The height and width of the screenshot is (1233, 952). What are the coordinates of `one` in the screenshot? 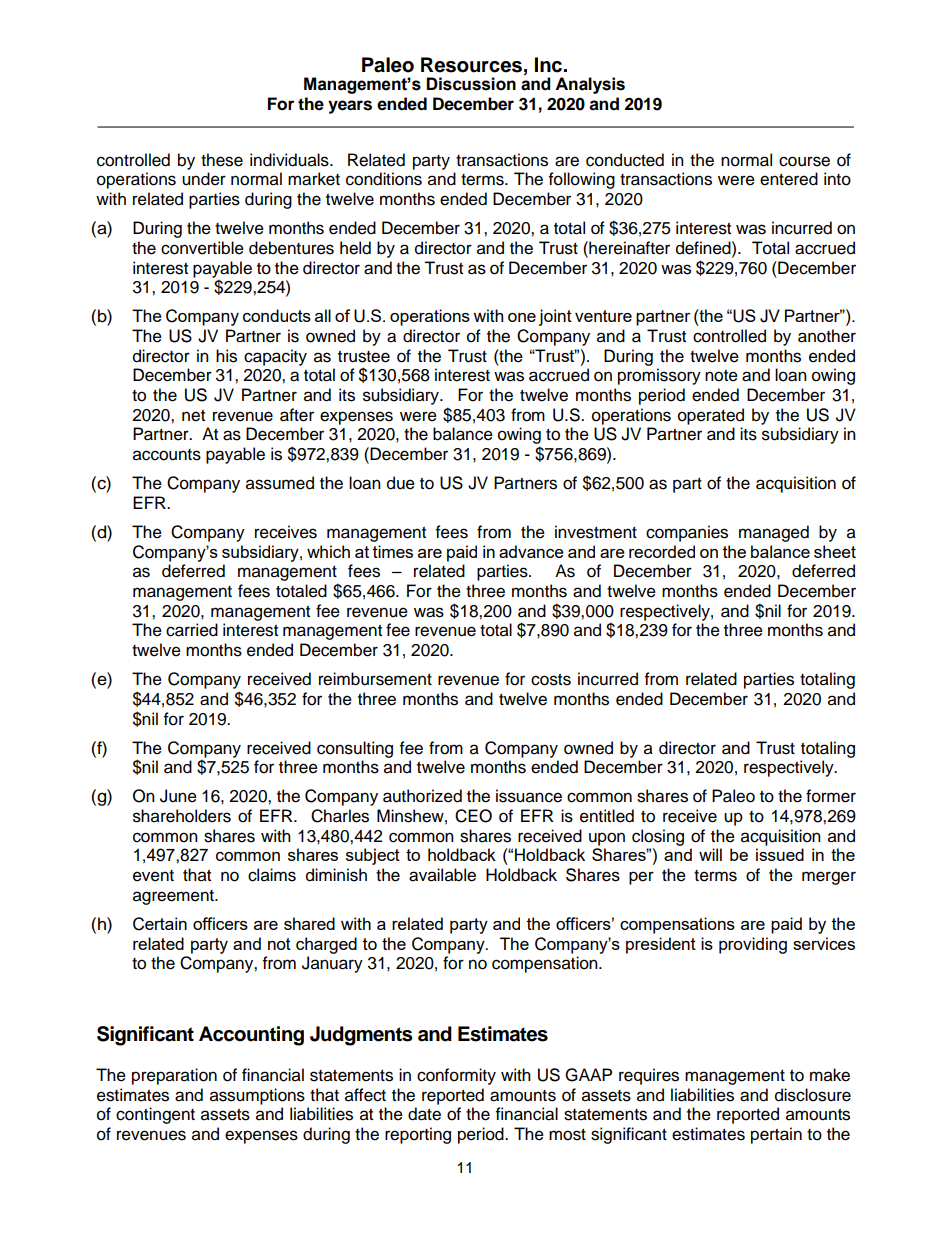 It's located at (522, 317).
